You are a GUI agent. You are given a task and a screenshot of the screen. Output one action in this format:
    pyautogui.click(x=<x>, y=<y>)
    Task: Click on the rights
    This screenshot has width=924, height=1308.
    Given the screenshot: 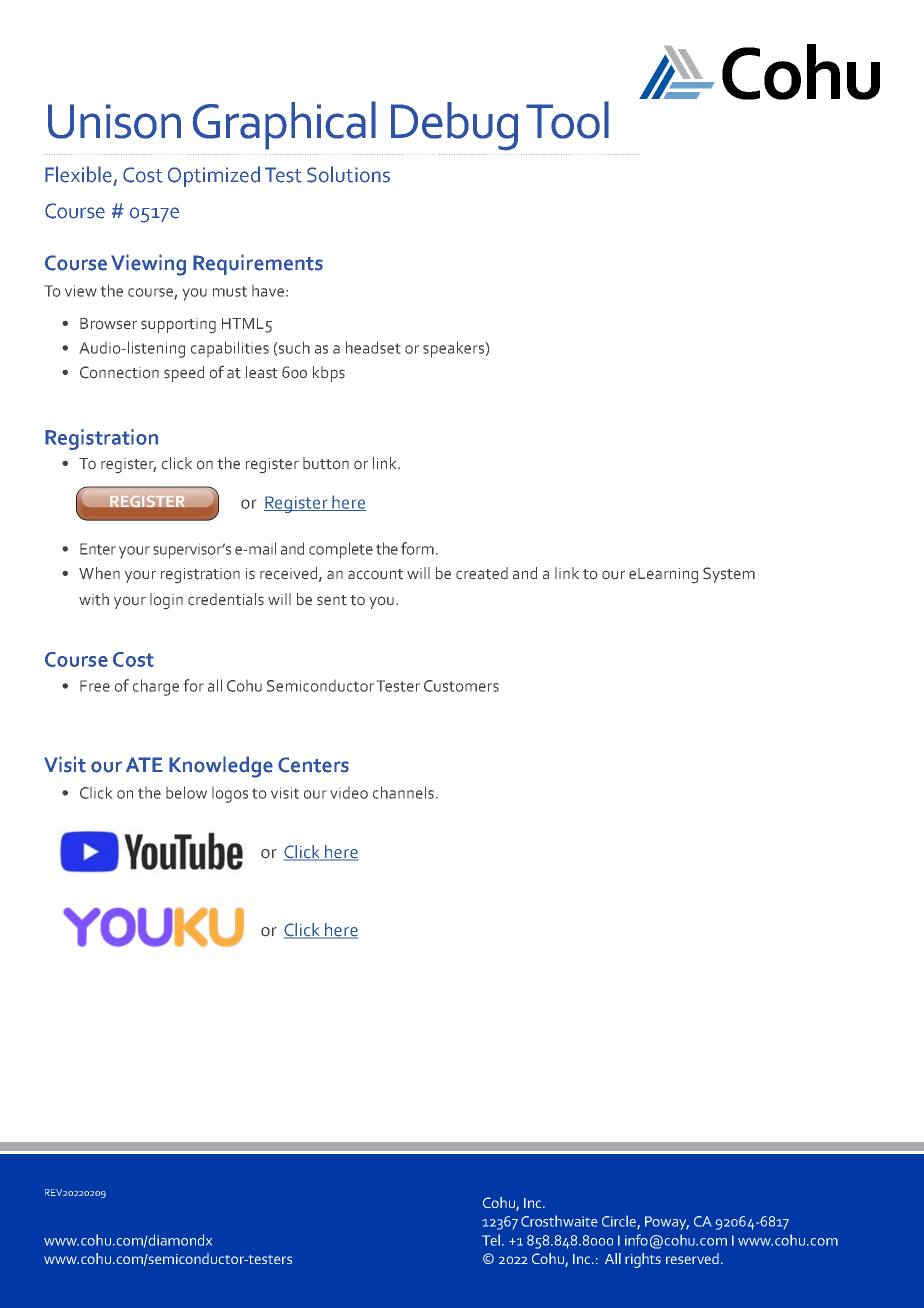 What is the action you would take?
    pyautogui.click(x=643, y=1260)
